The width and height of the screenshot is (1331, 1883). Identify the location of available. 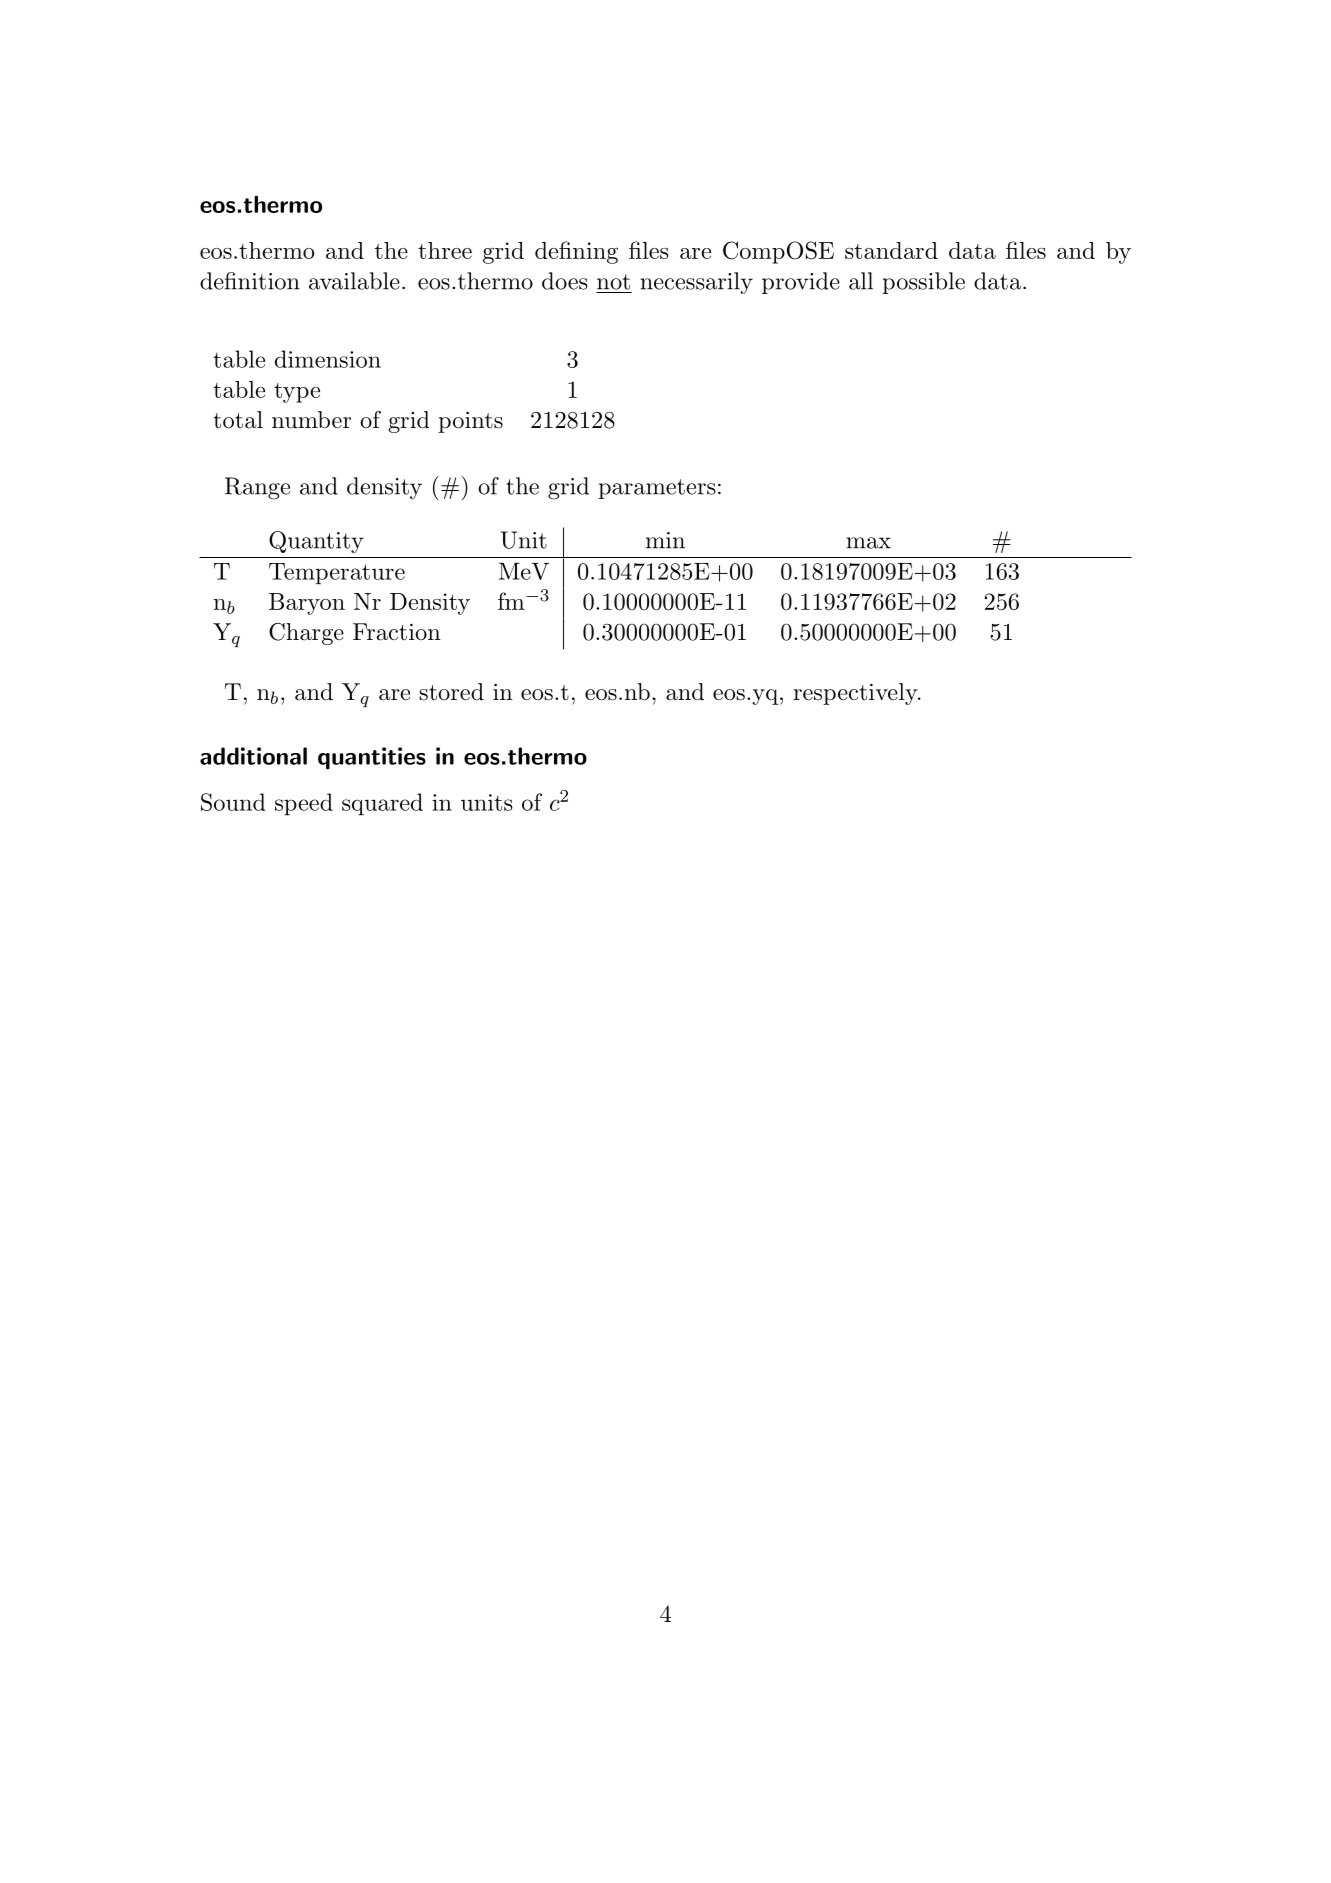
(354, 281).
